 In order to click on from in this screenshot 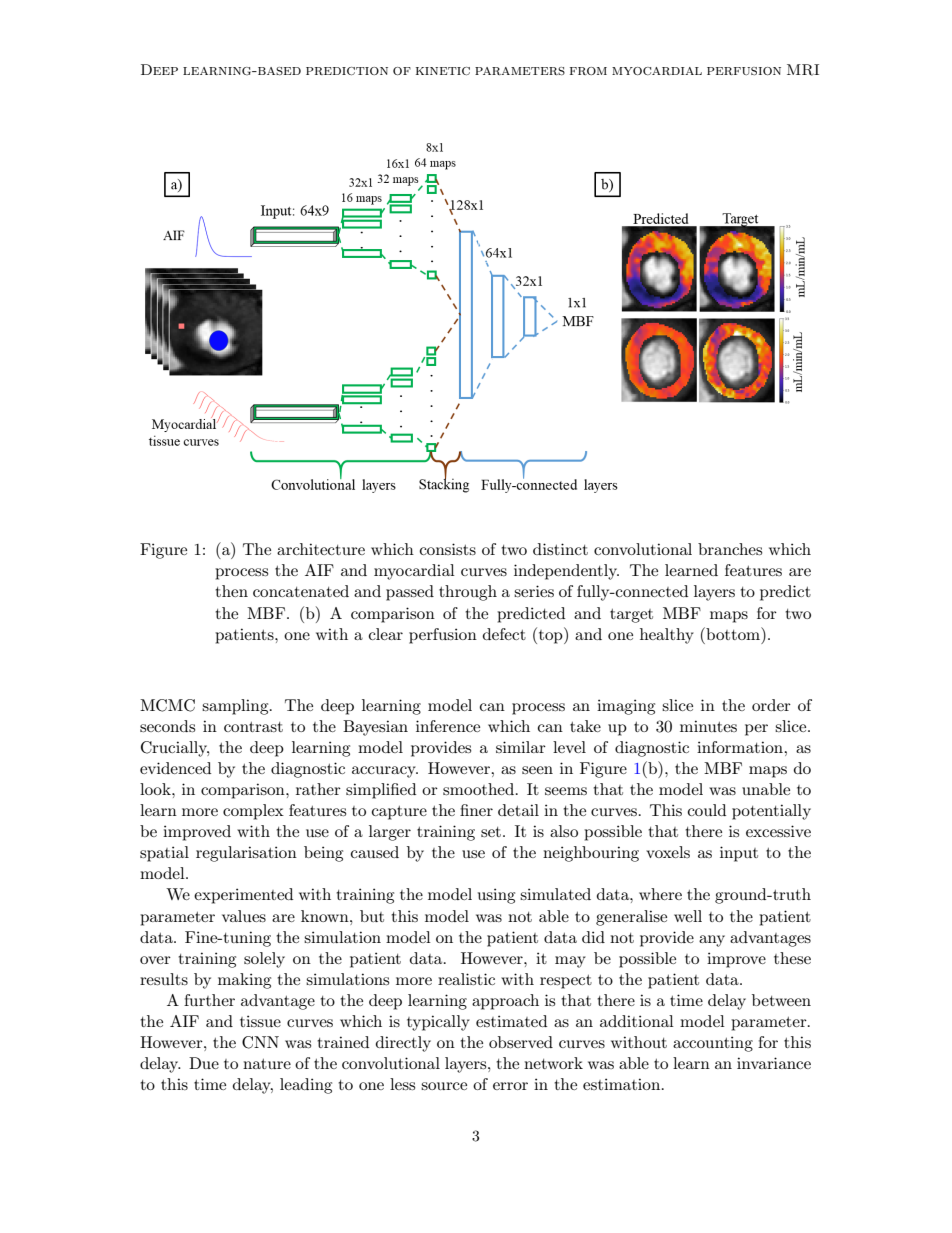, I will do `click(588, 71)`.
